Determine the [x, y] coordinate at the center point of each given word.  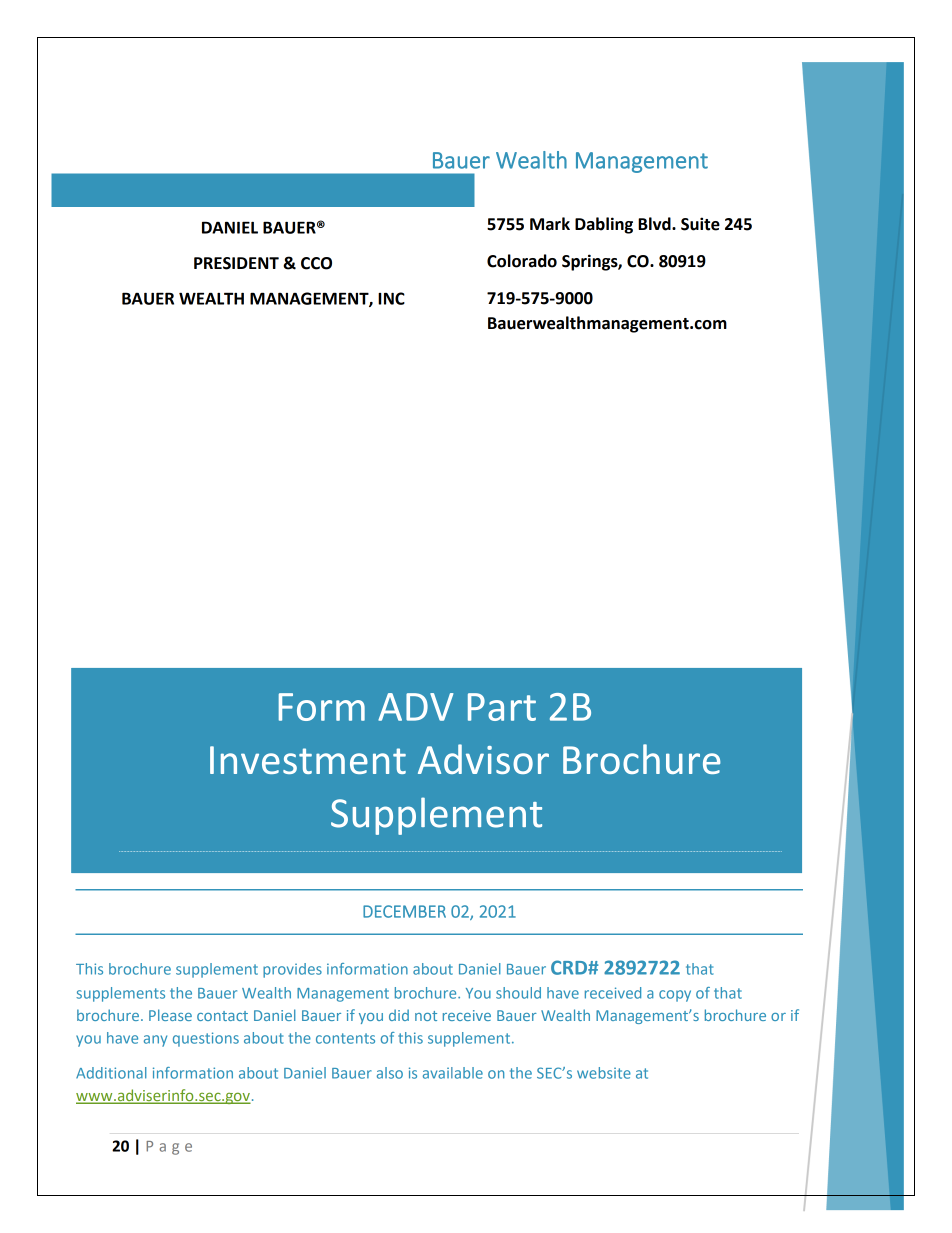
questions [206, 1039]
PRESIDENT [236, 263]
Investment [308, 760]
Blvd [655, 224]
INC [391, 298]
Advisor [483, 759]
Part [502, 707]
